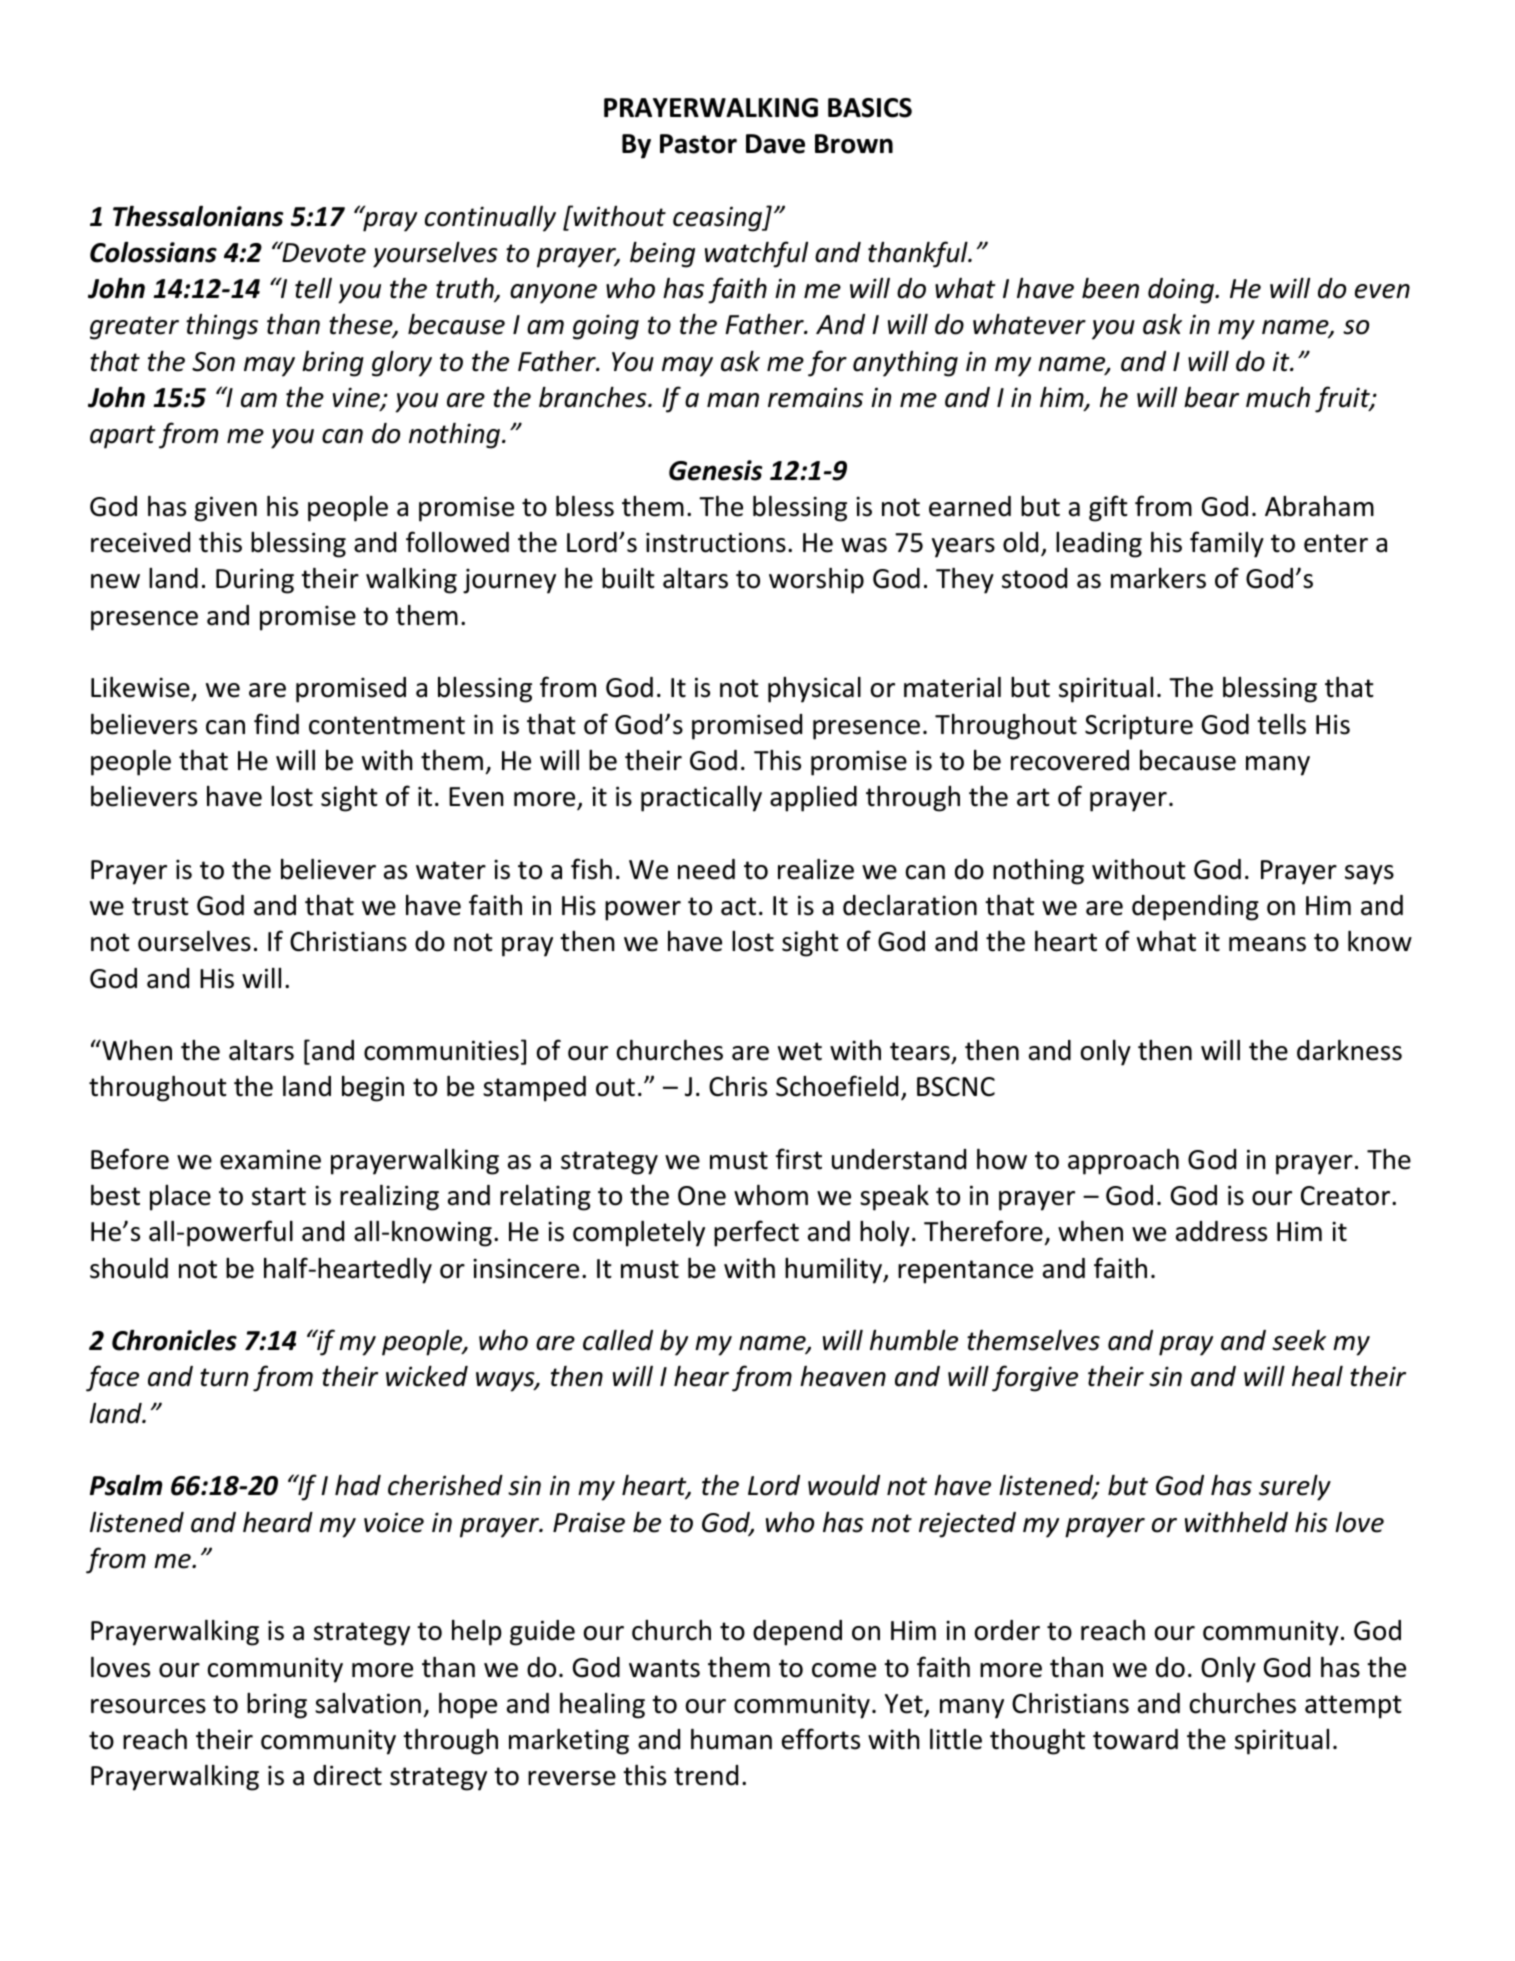 The image size is (1515, 1961). I want to click on doing, so click(1182, 291).
